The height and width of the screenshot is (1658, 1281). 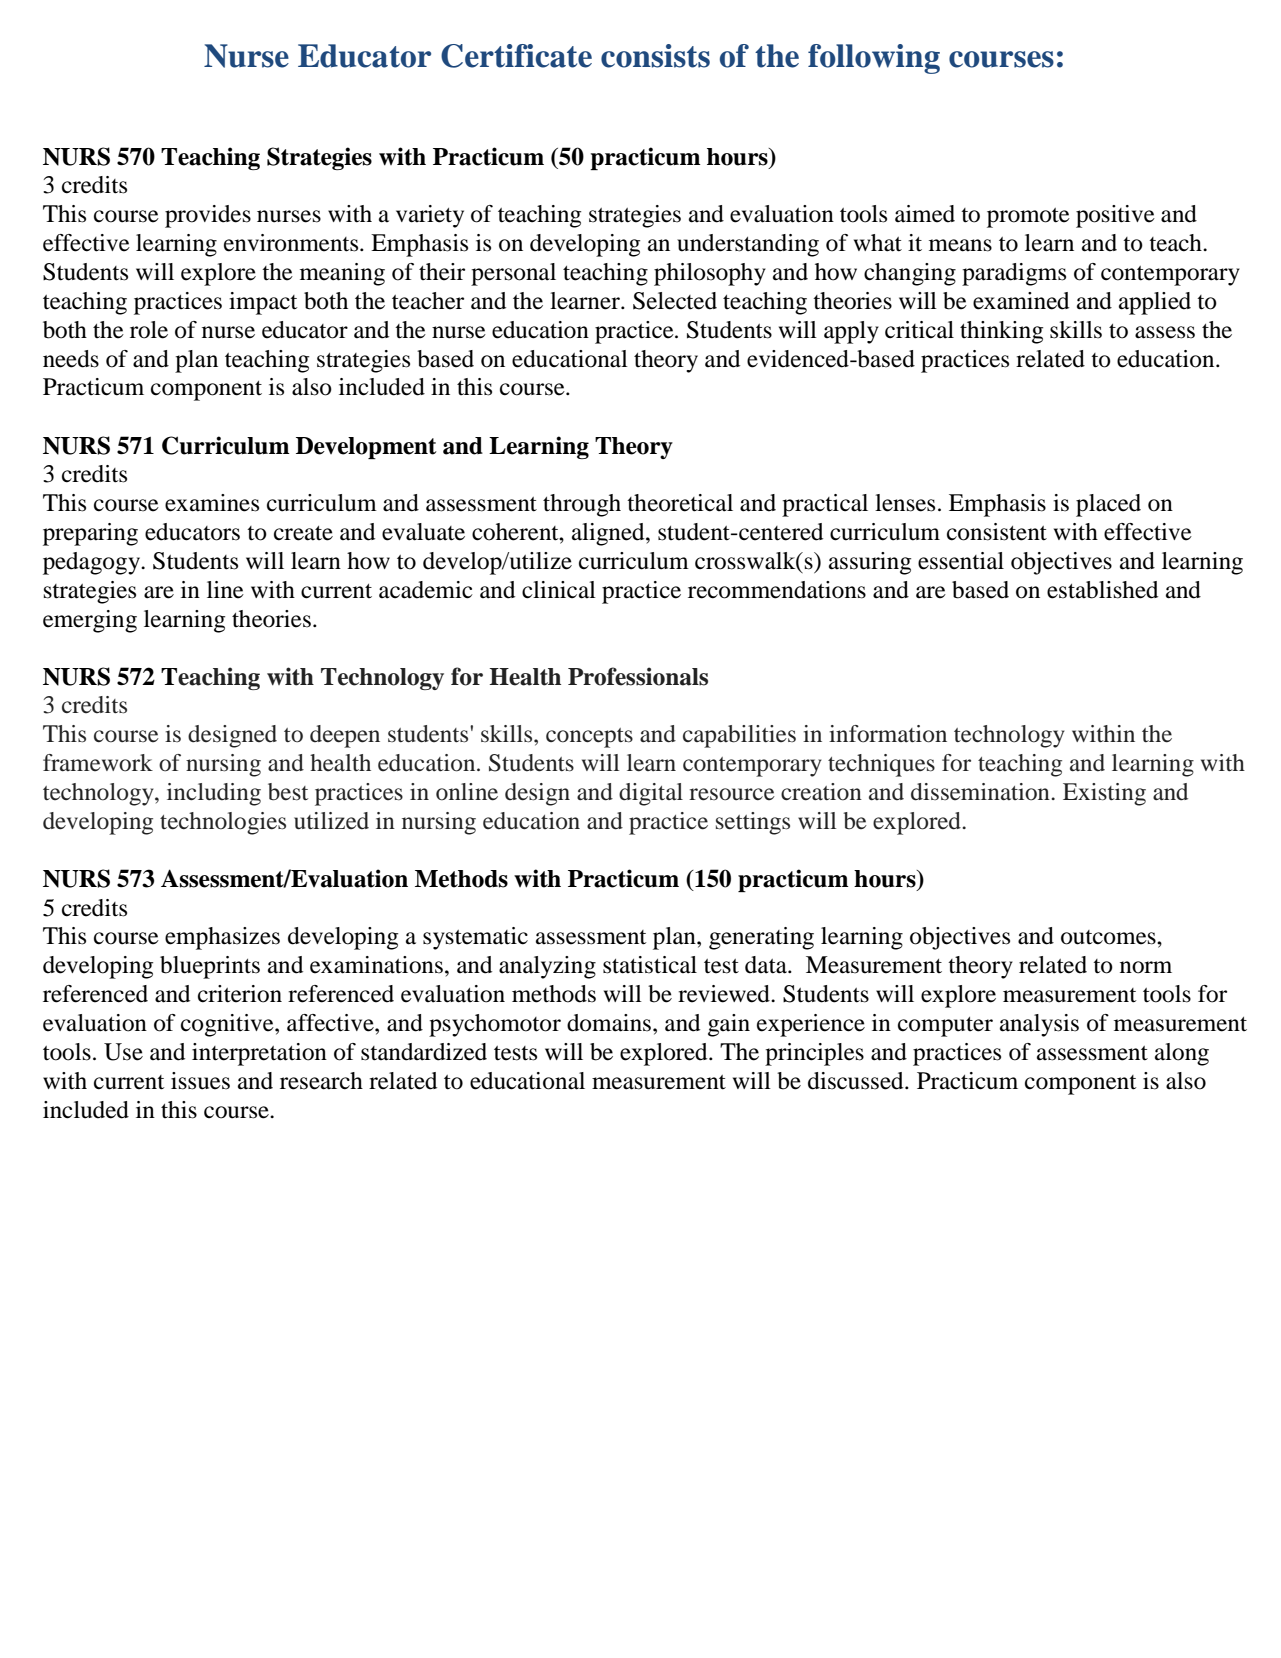 I want to click on consists, so click(x=655, y=56).
